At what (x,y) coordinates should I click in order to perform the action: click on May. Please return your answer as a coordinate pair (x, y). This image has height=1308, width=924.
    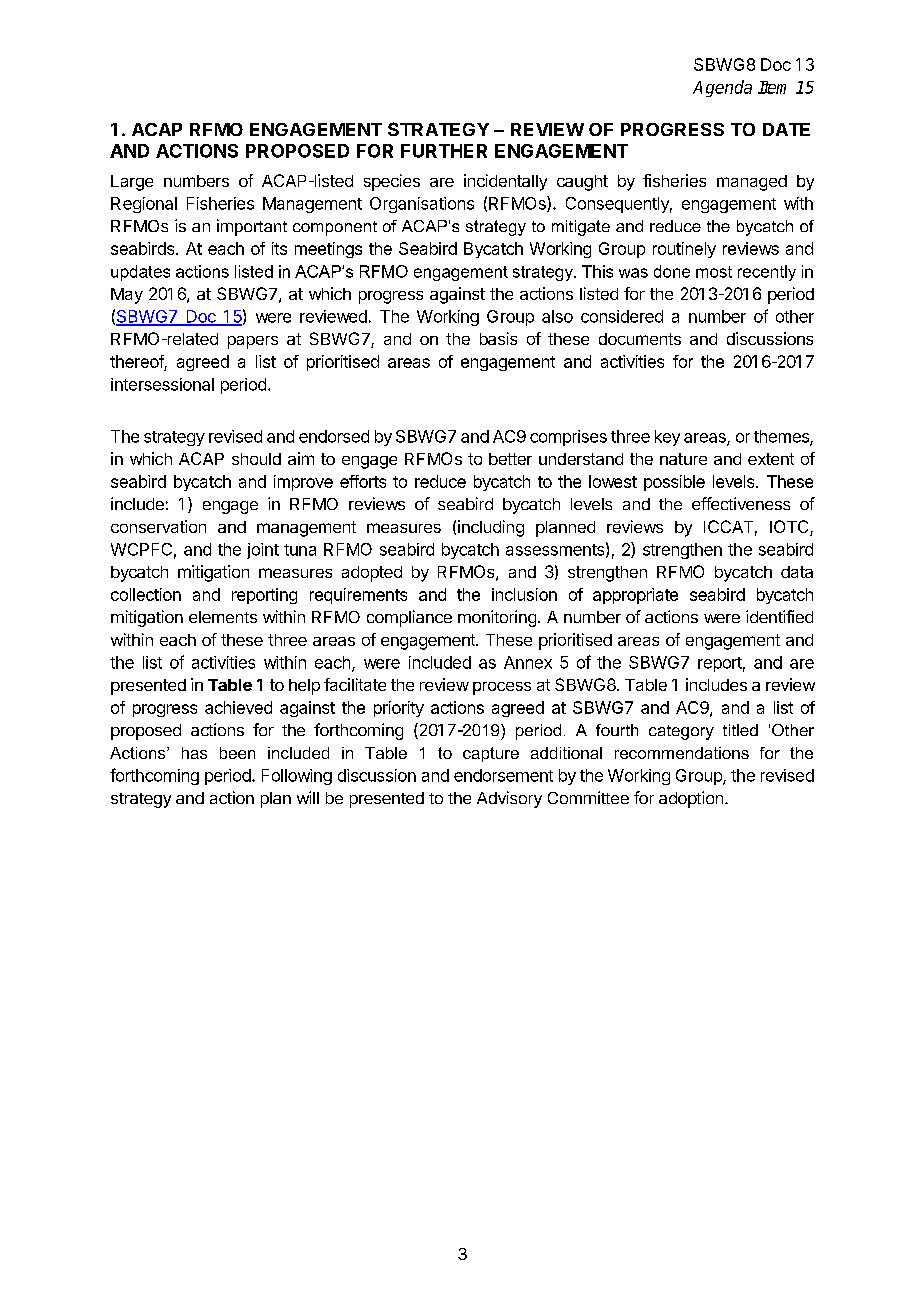
    Looking at the image, I should click on (127, 296).
